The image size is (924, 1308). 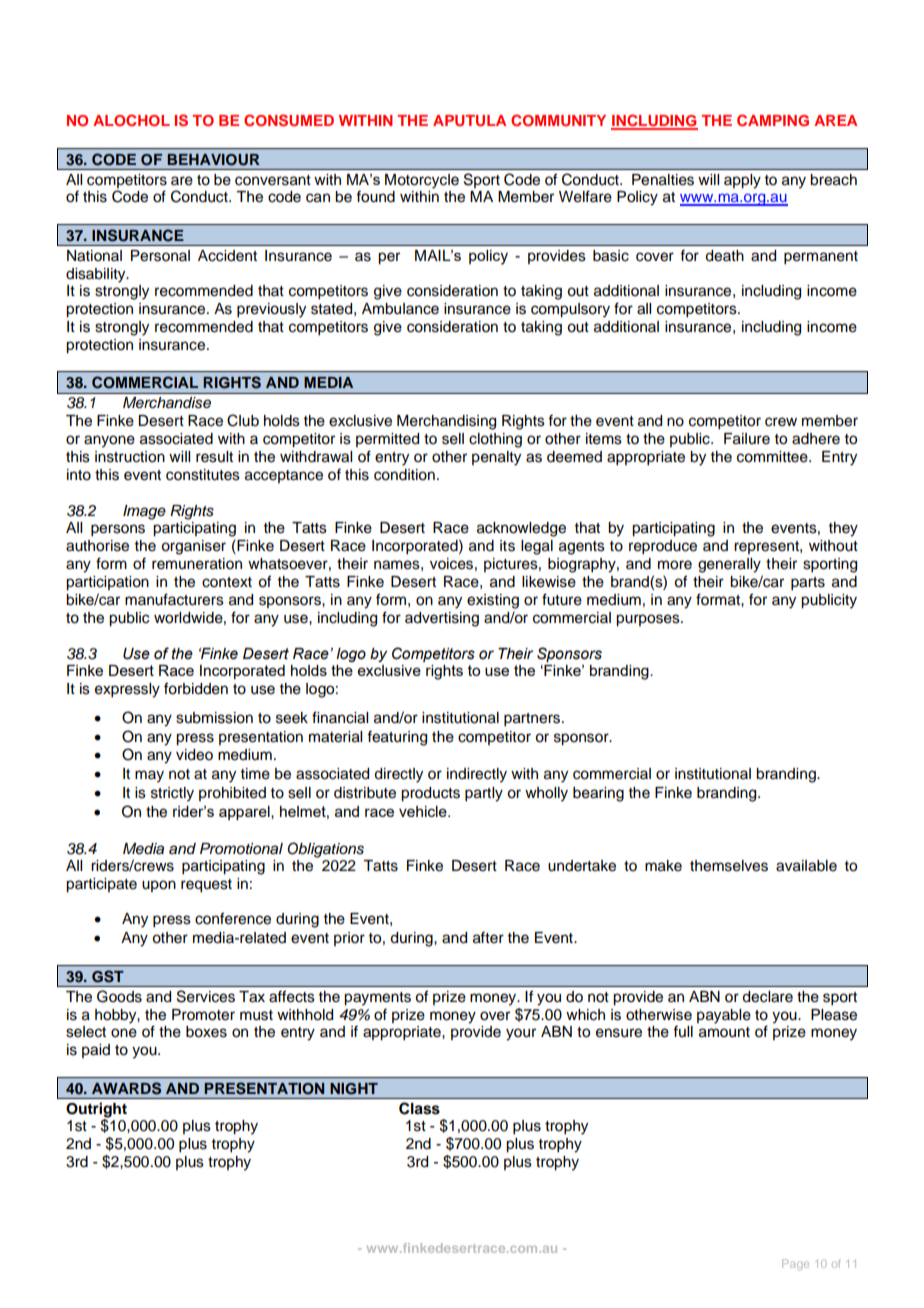 I want to click on AWARDS, so click(x=126, y=1088).
